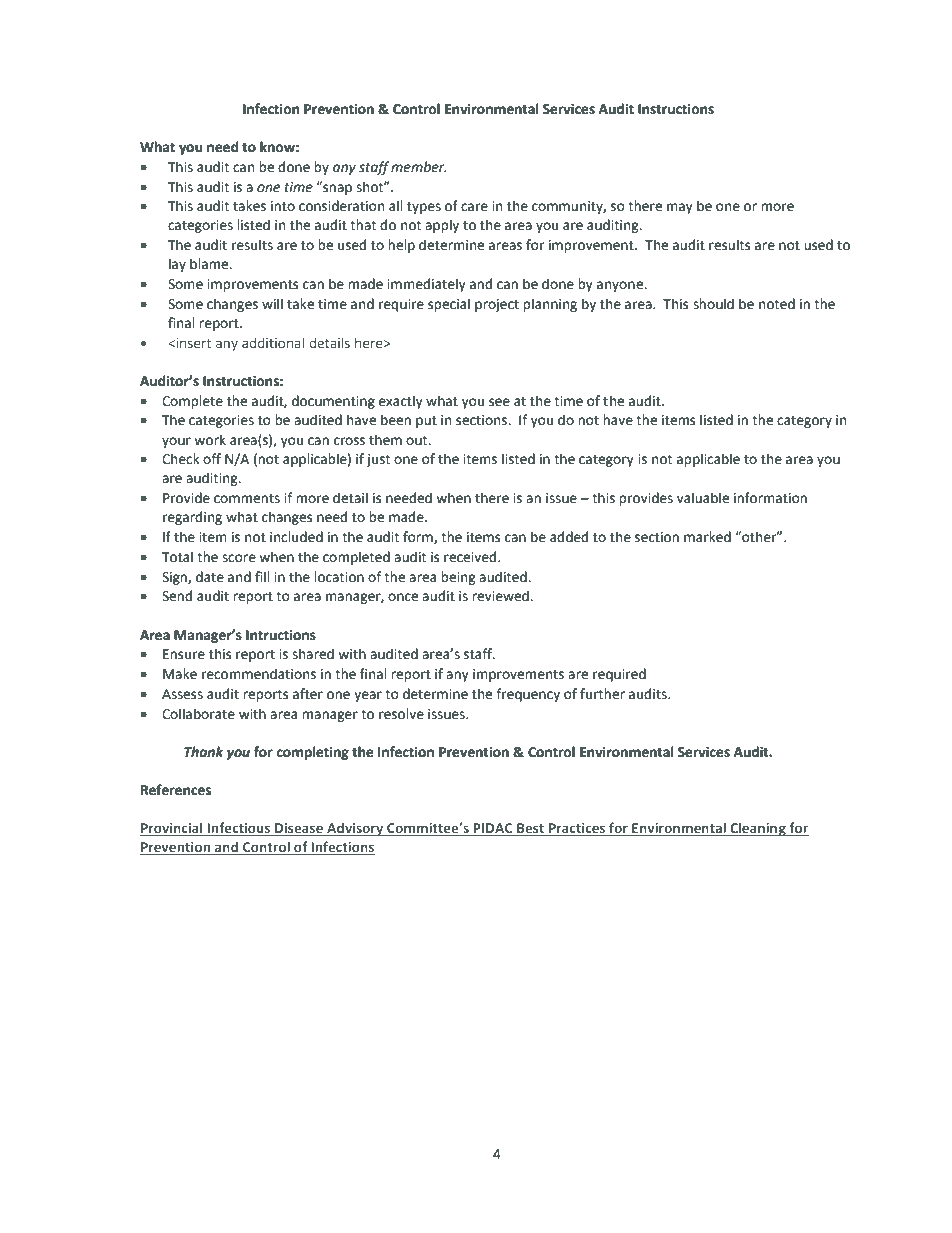 The width and height of the image is (952, 1233). Describe the element at coordinates (239, 829) in the image. I see `Infectious` at that location.
